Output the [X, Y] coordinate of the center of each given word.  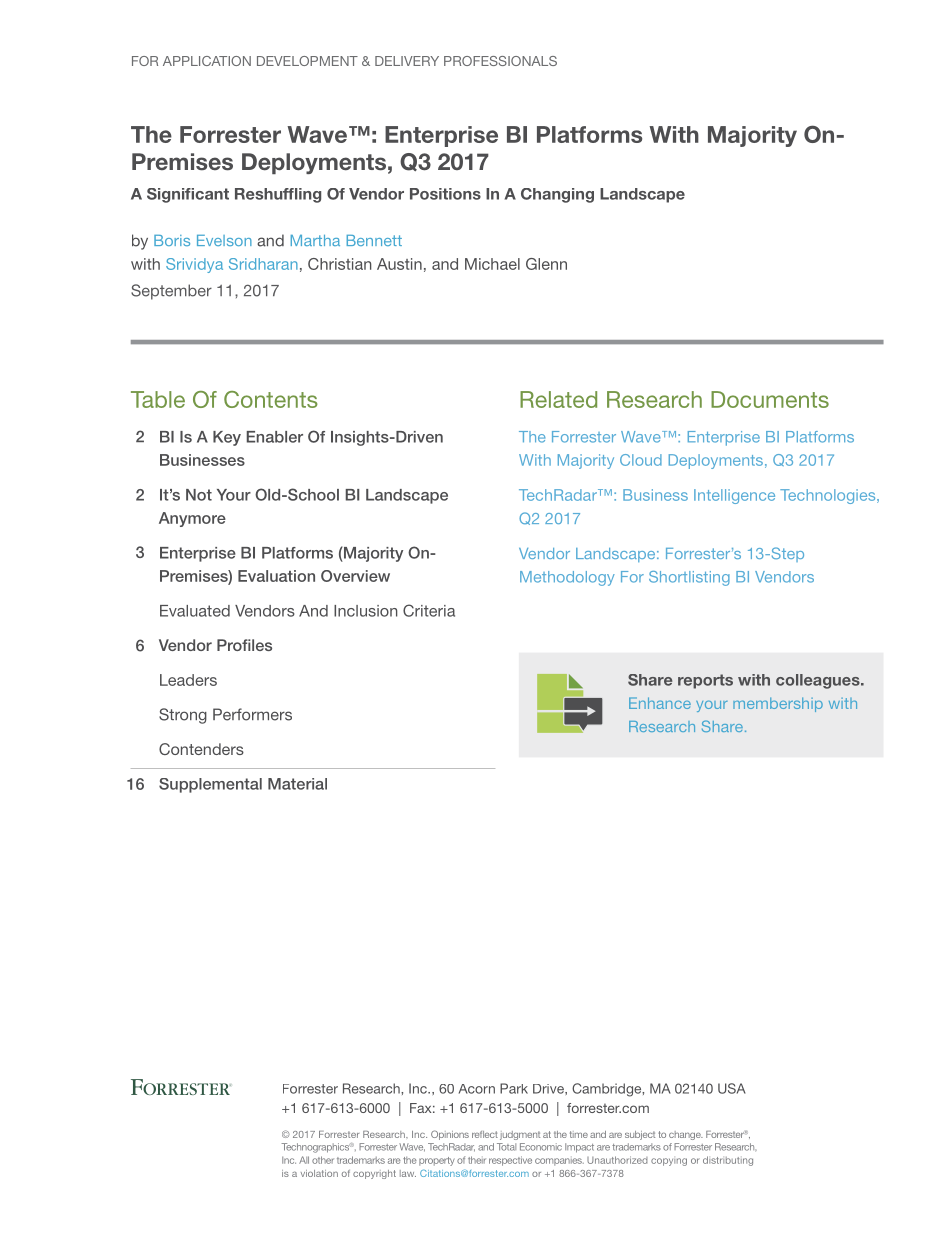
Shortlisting [689, 578]
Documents [770, 399]
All [304, 1160]
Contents [271, 399]
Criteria [429, 610]
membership [778, 704]
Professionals [500, 61]
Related [558, 399]
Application [207, 61]
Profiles [244, 645]
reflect [485, 1134]
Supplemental [210, 785]
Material [297, 784]
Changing [557, 195]
